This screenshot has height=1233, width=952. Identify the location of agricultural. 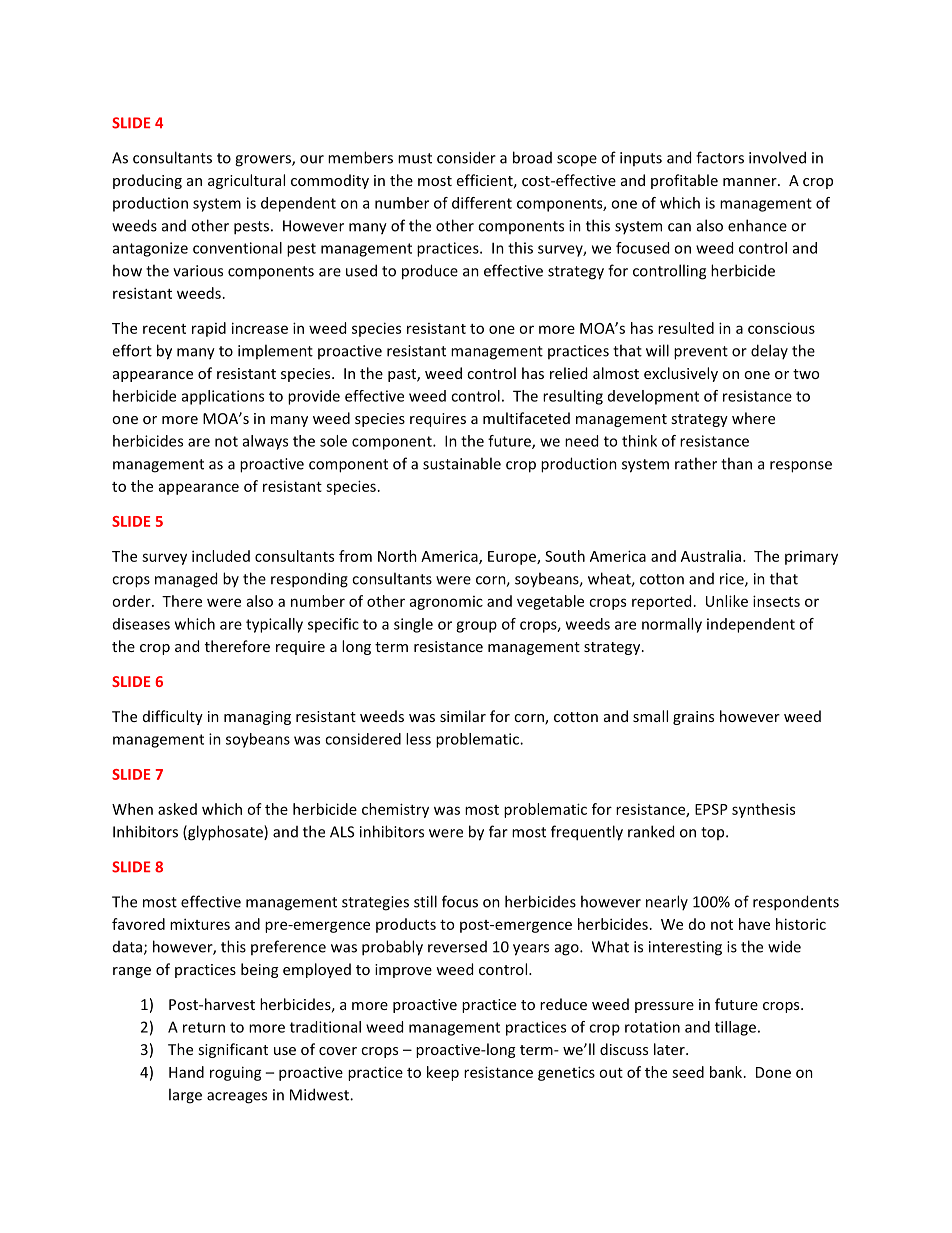
(246, 181).
